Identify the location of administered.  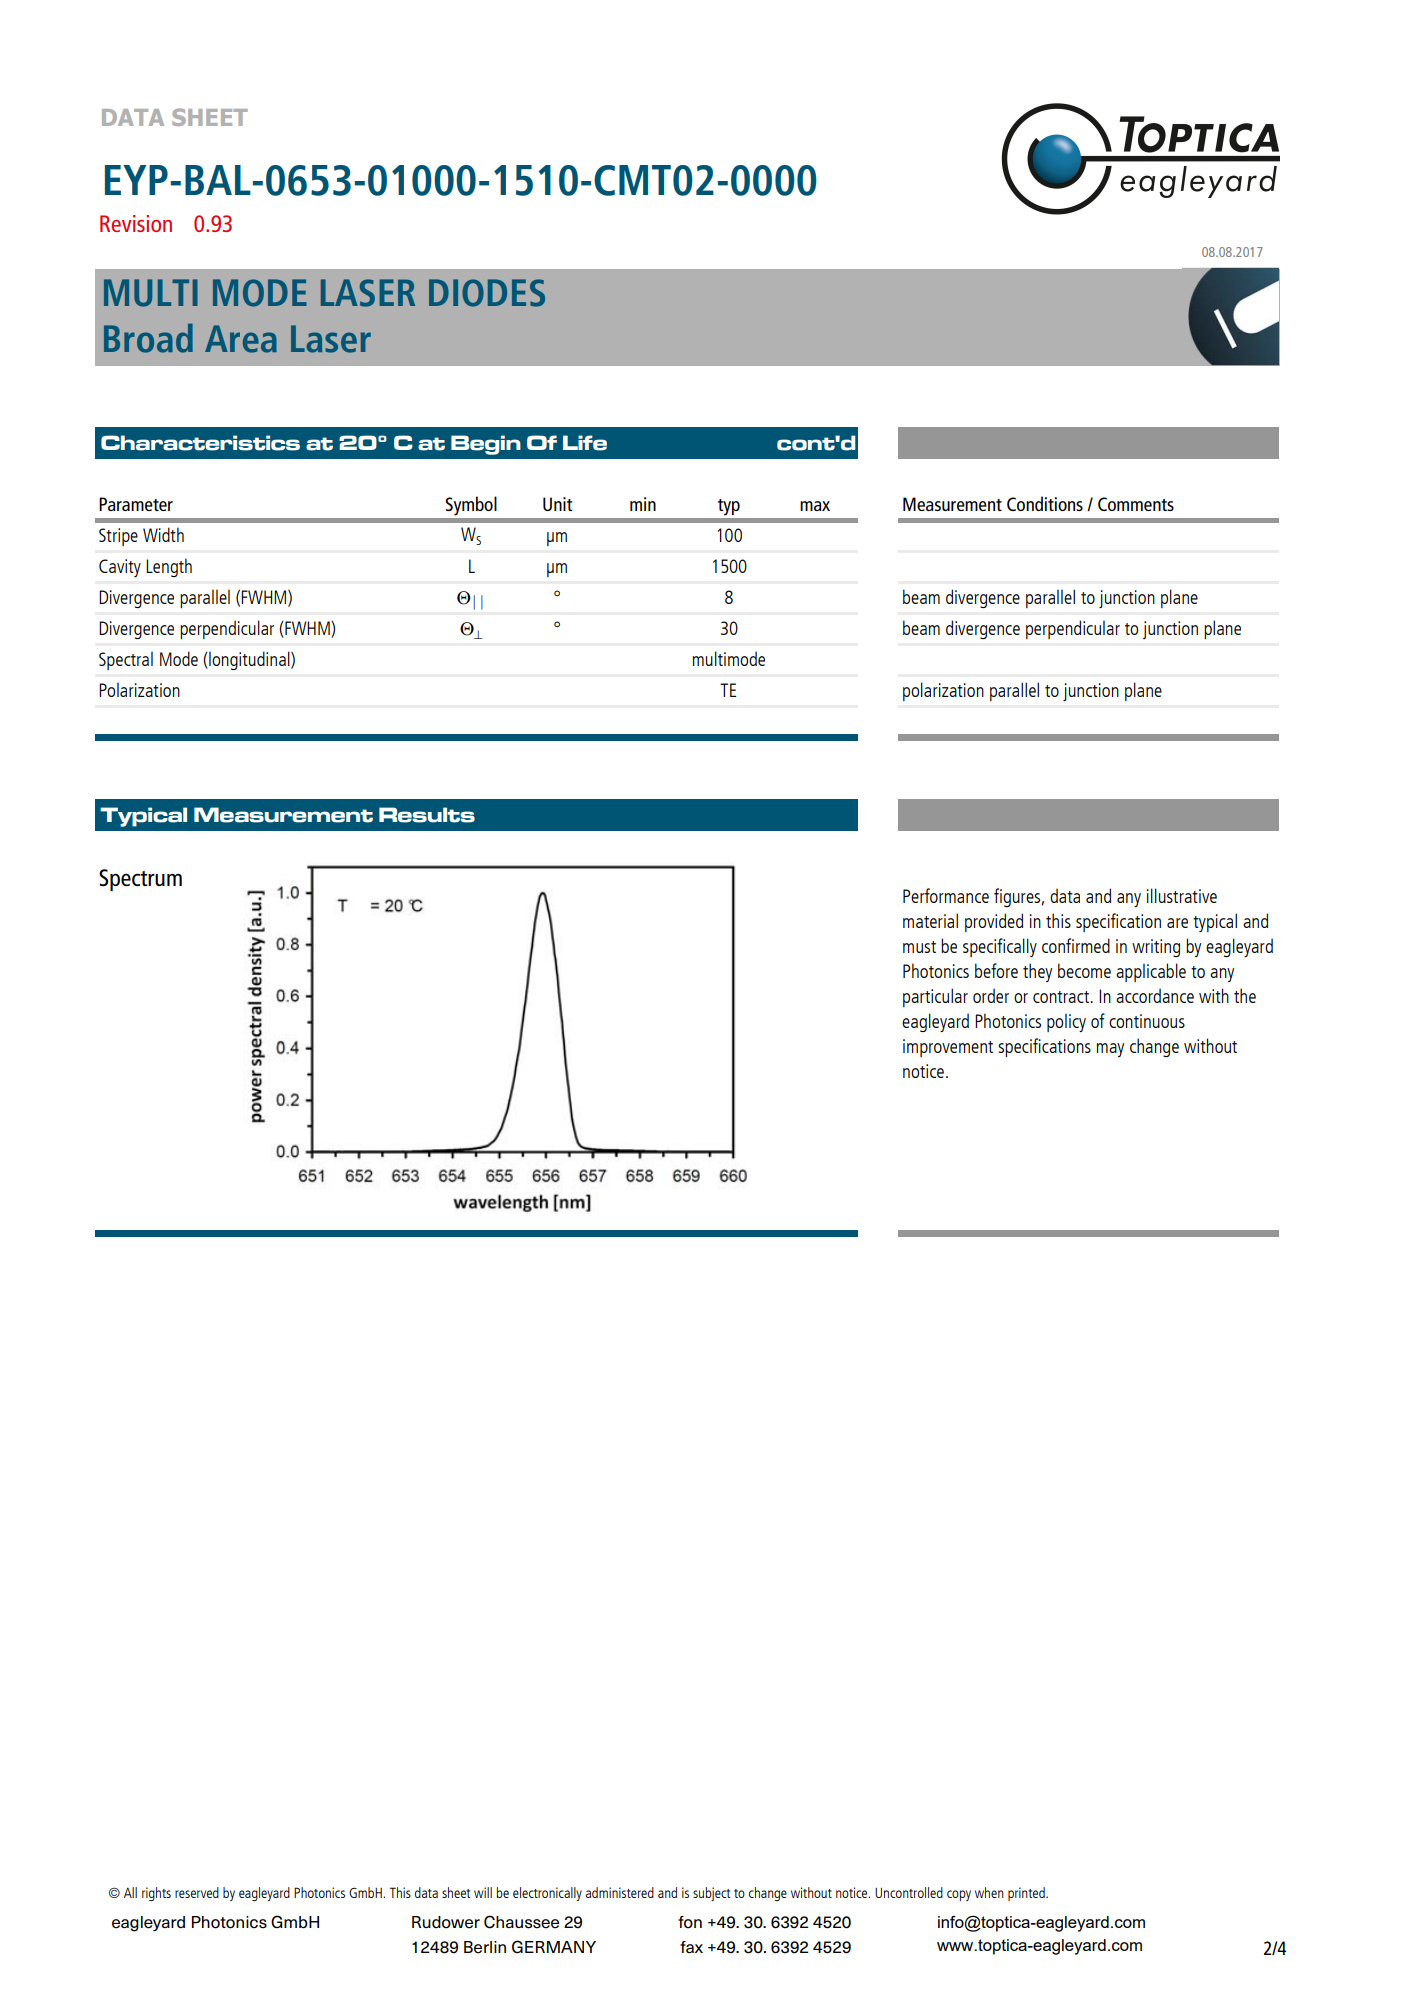
(620, 1892).
